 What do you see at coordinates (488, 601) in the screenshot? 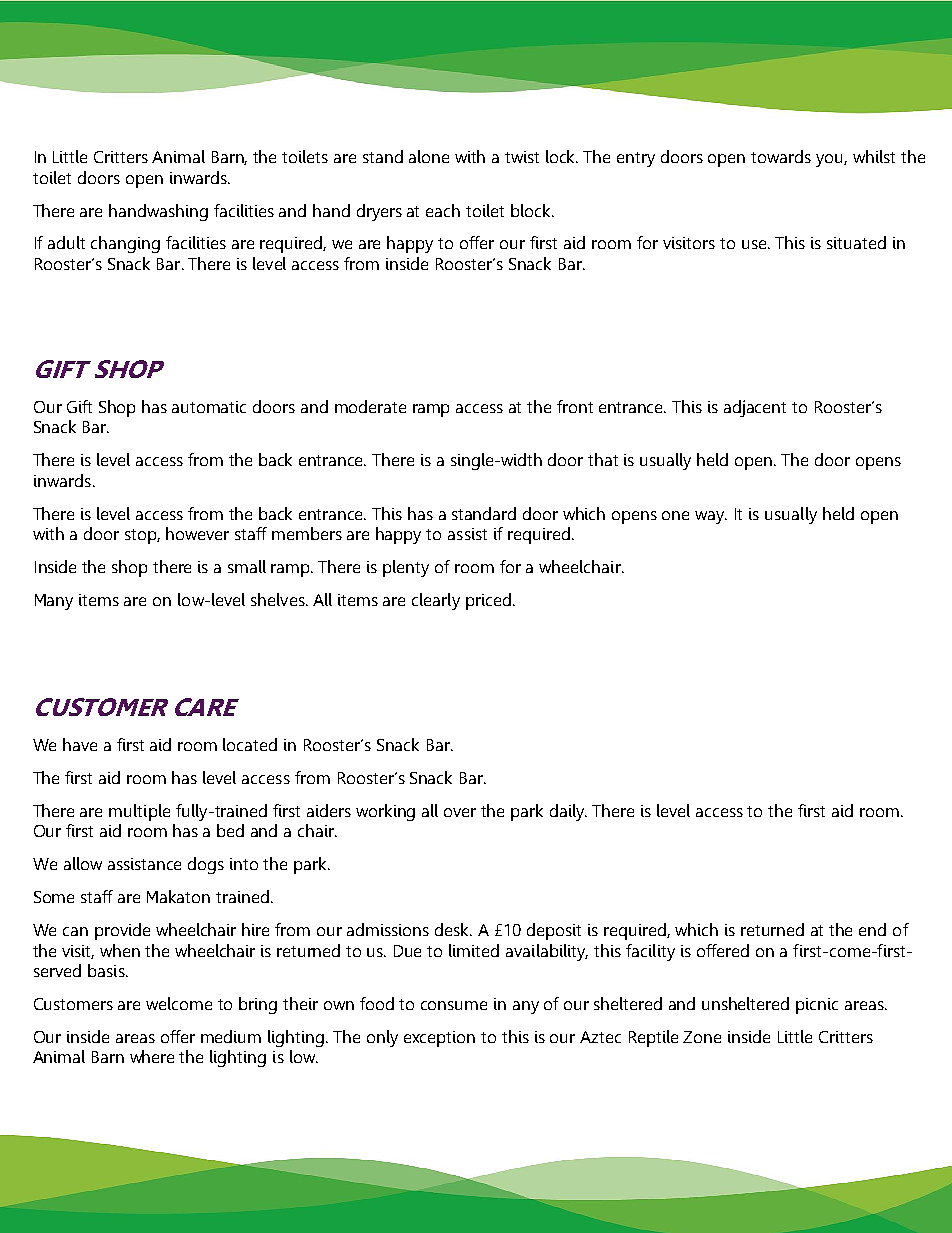
I see `priced` at bounding box center [488, 601].
